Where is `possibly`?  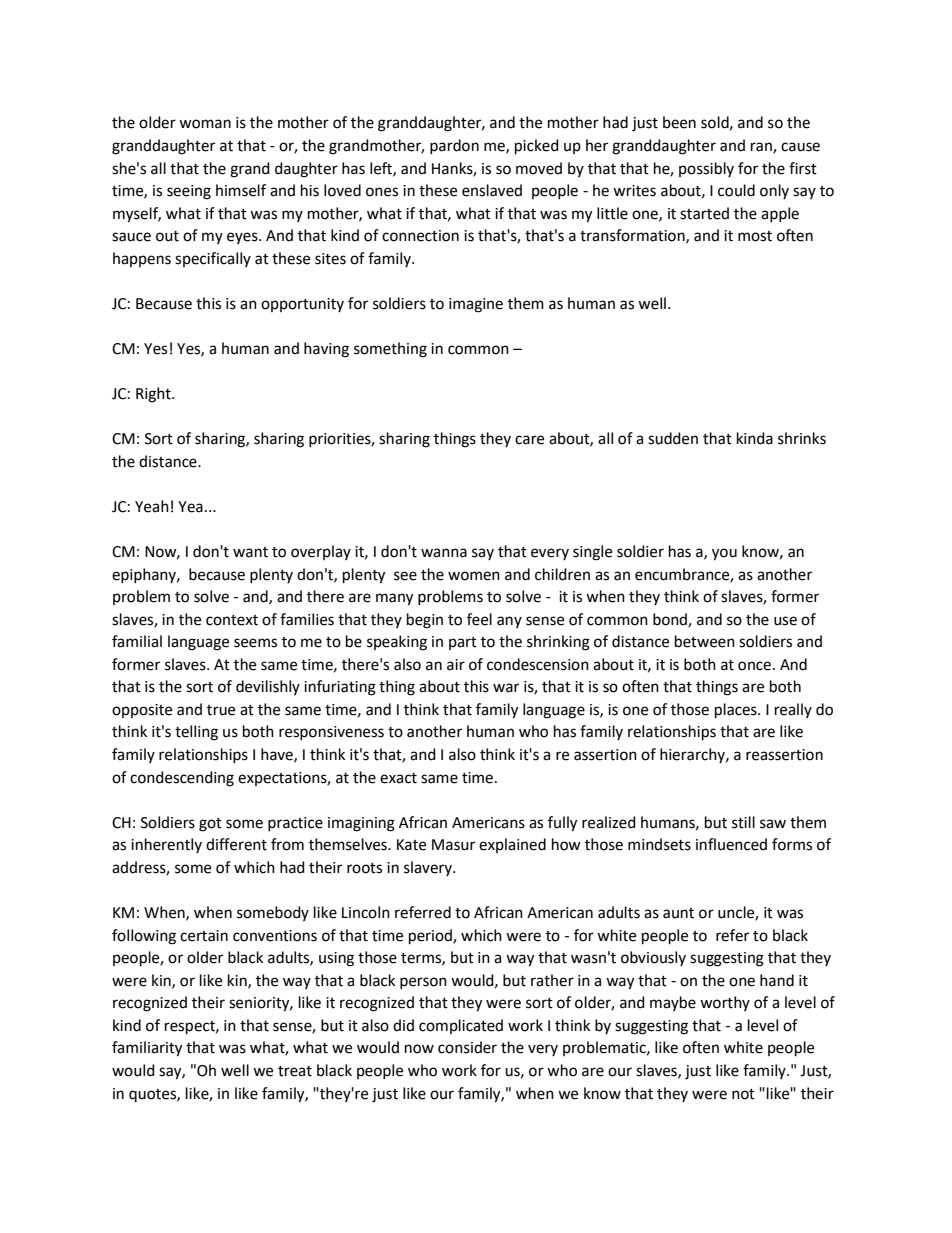 possibly is located at coordinates (706, 169).
